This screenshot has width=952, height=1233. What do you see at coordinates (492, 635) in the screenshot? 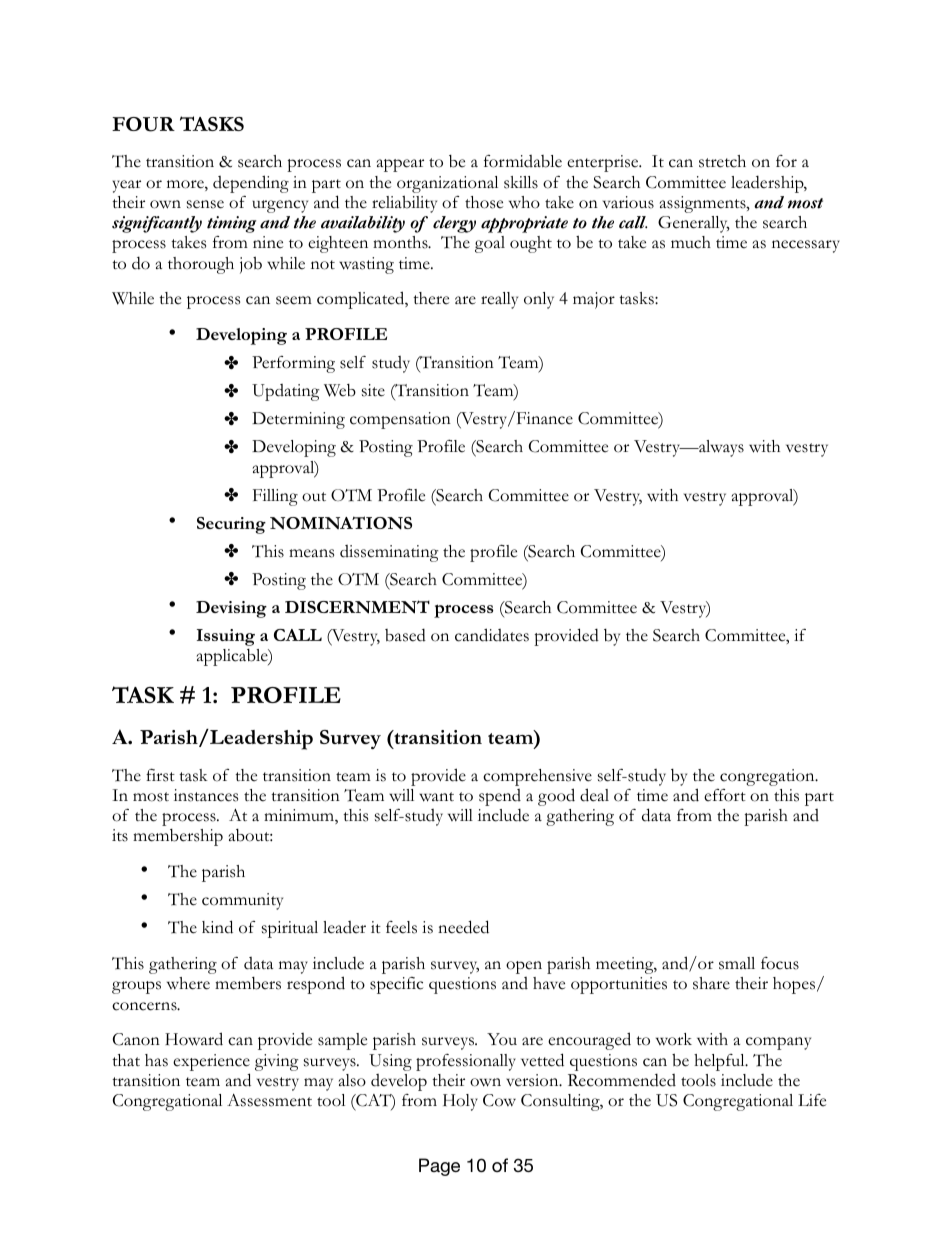
I see `candidates` at bounding box center [492, 635].
